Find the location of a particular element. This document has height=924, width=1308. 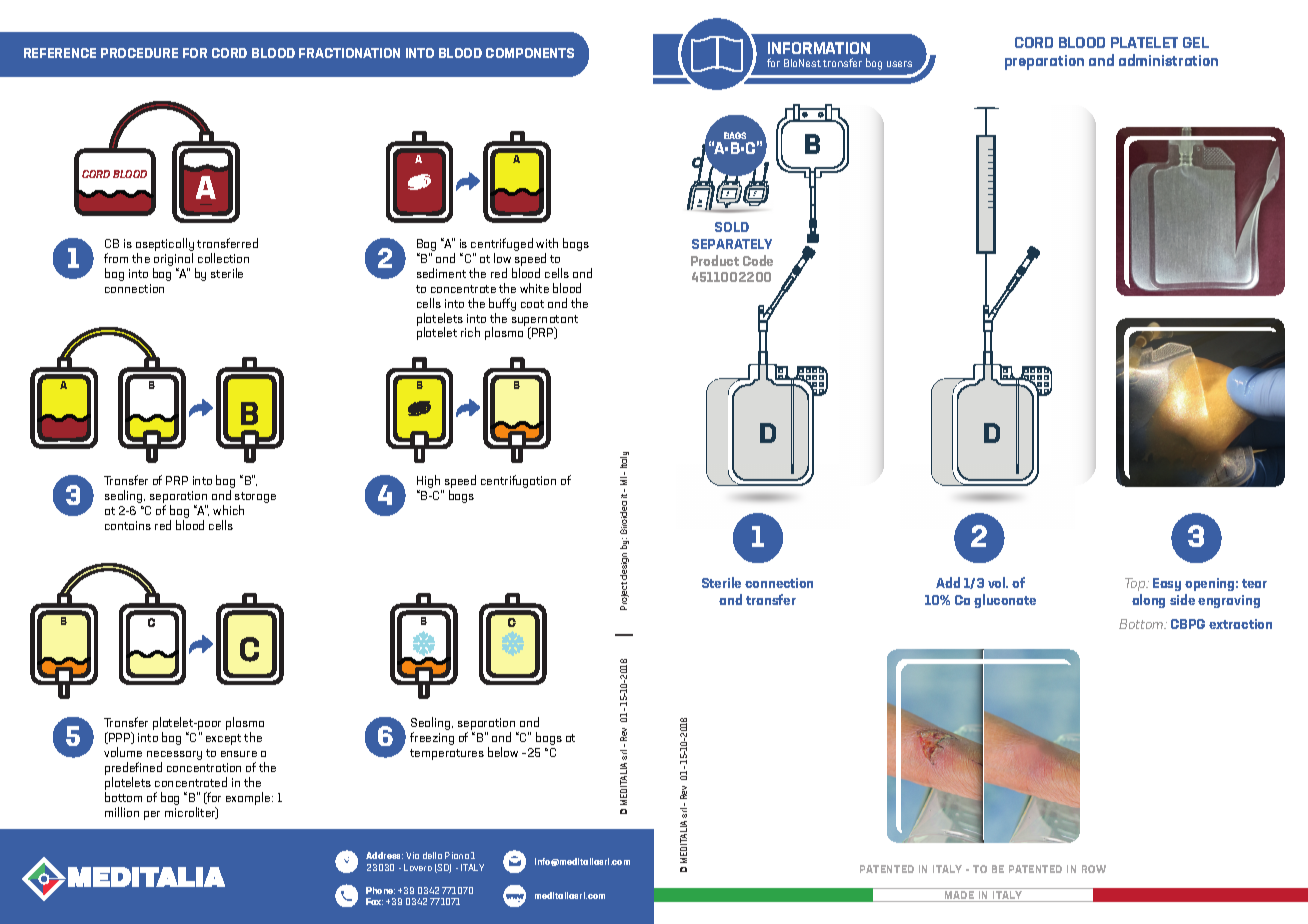

administration is located at coordinates (1168, 60).
